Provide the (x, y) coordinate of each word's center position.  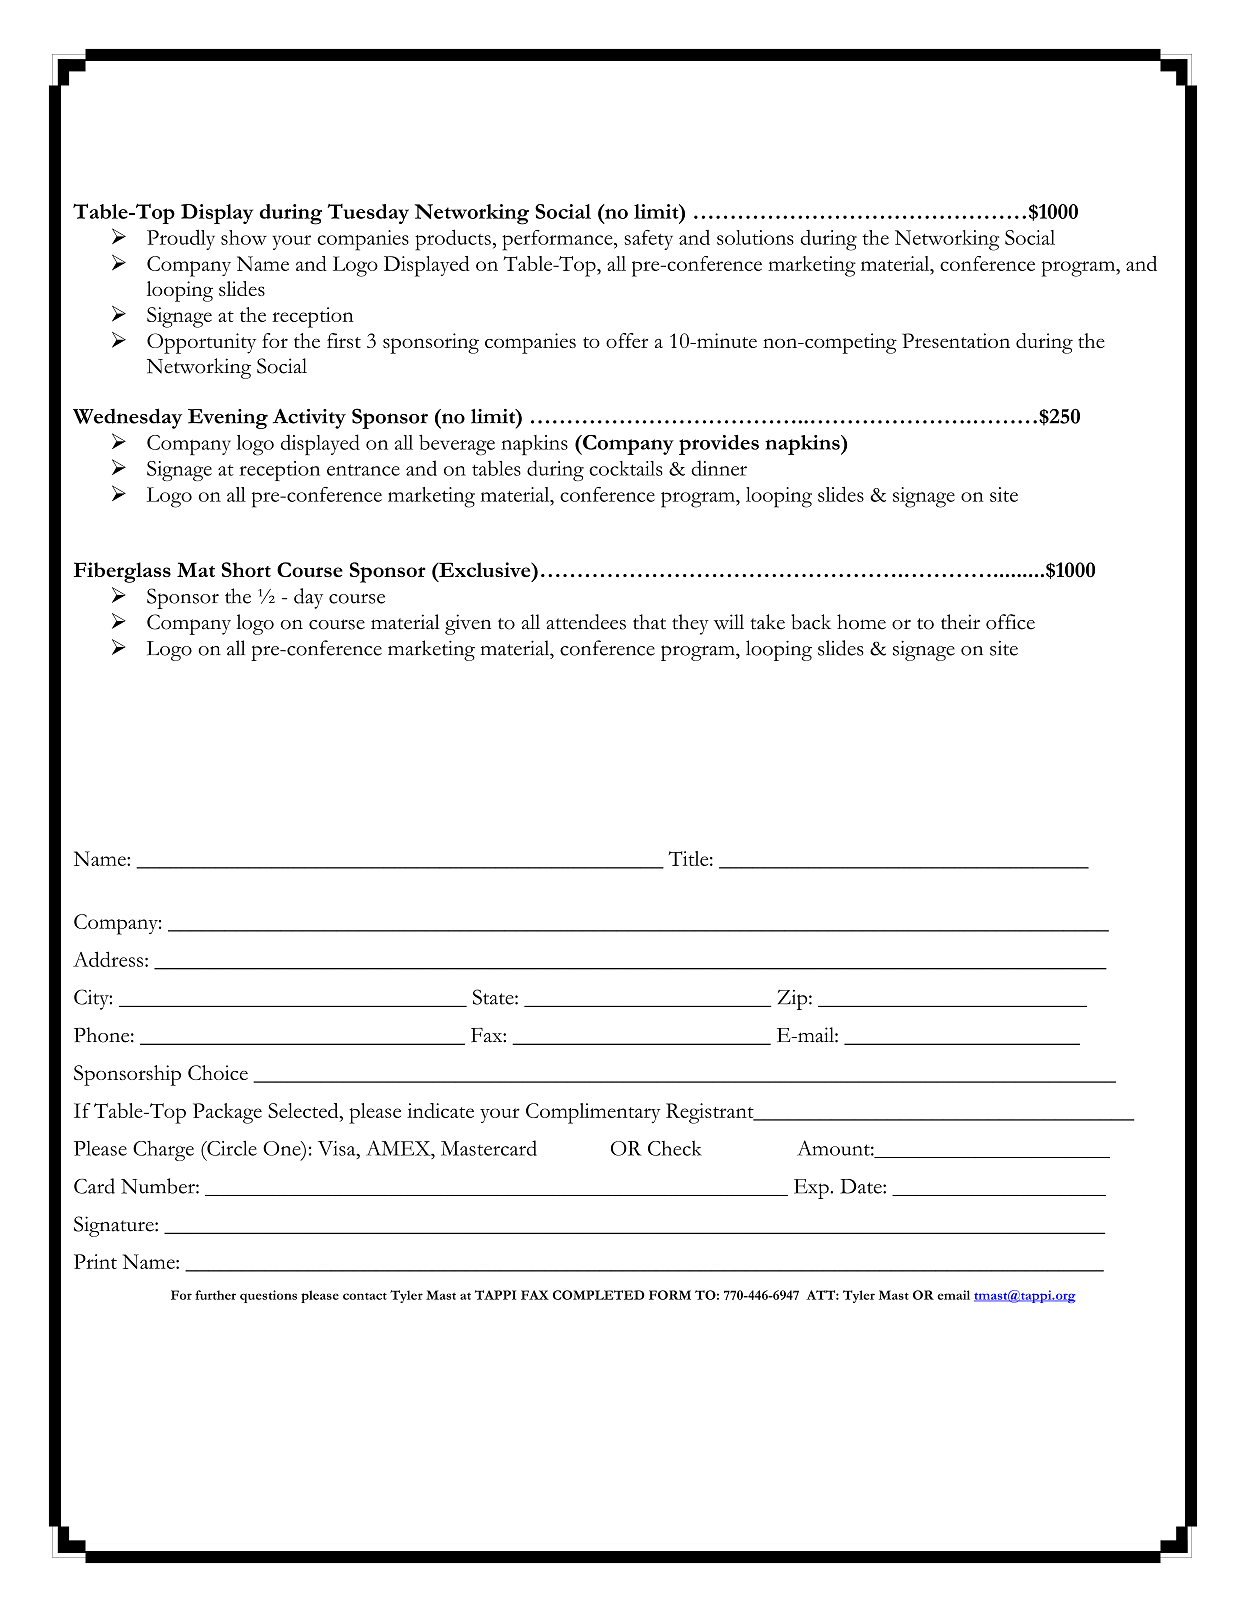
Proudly (181, 239)
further (215, 1295)
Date (862, 1186)
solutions (755, 237)
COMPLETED (599, 1295)
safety (648, 240)
